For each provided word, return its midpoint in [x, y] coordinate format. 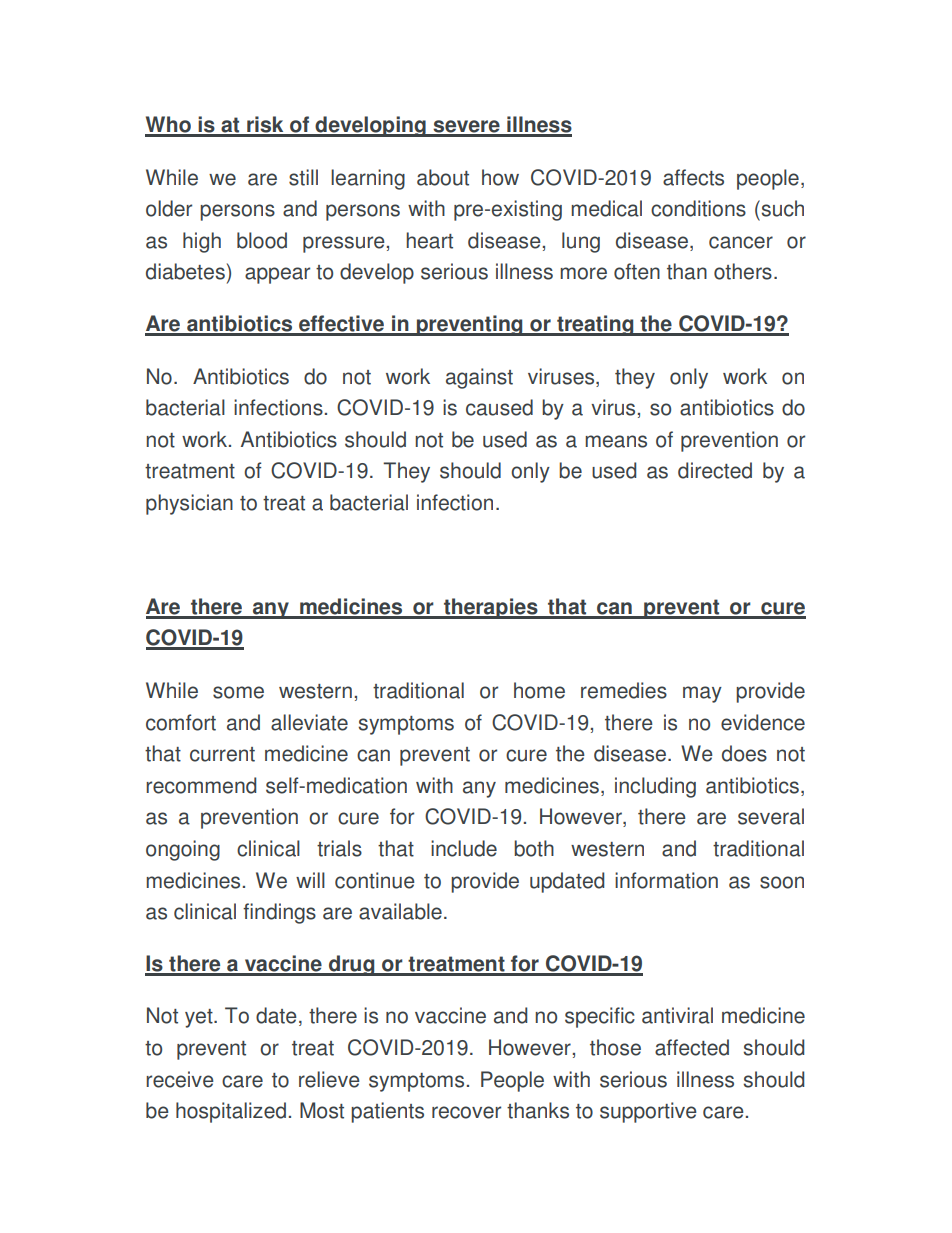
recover [466, 1112]
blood [262, 240]
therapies [491, 608]
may [702, 694]
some [238, 692]
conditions [698, 208]
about [443, 177]
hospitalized [231, 1112]
